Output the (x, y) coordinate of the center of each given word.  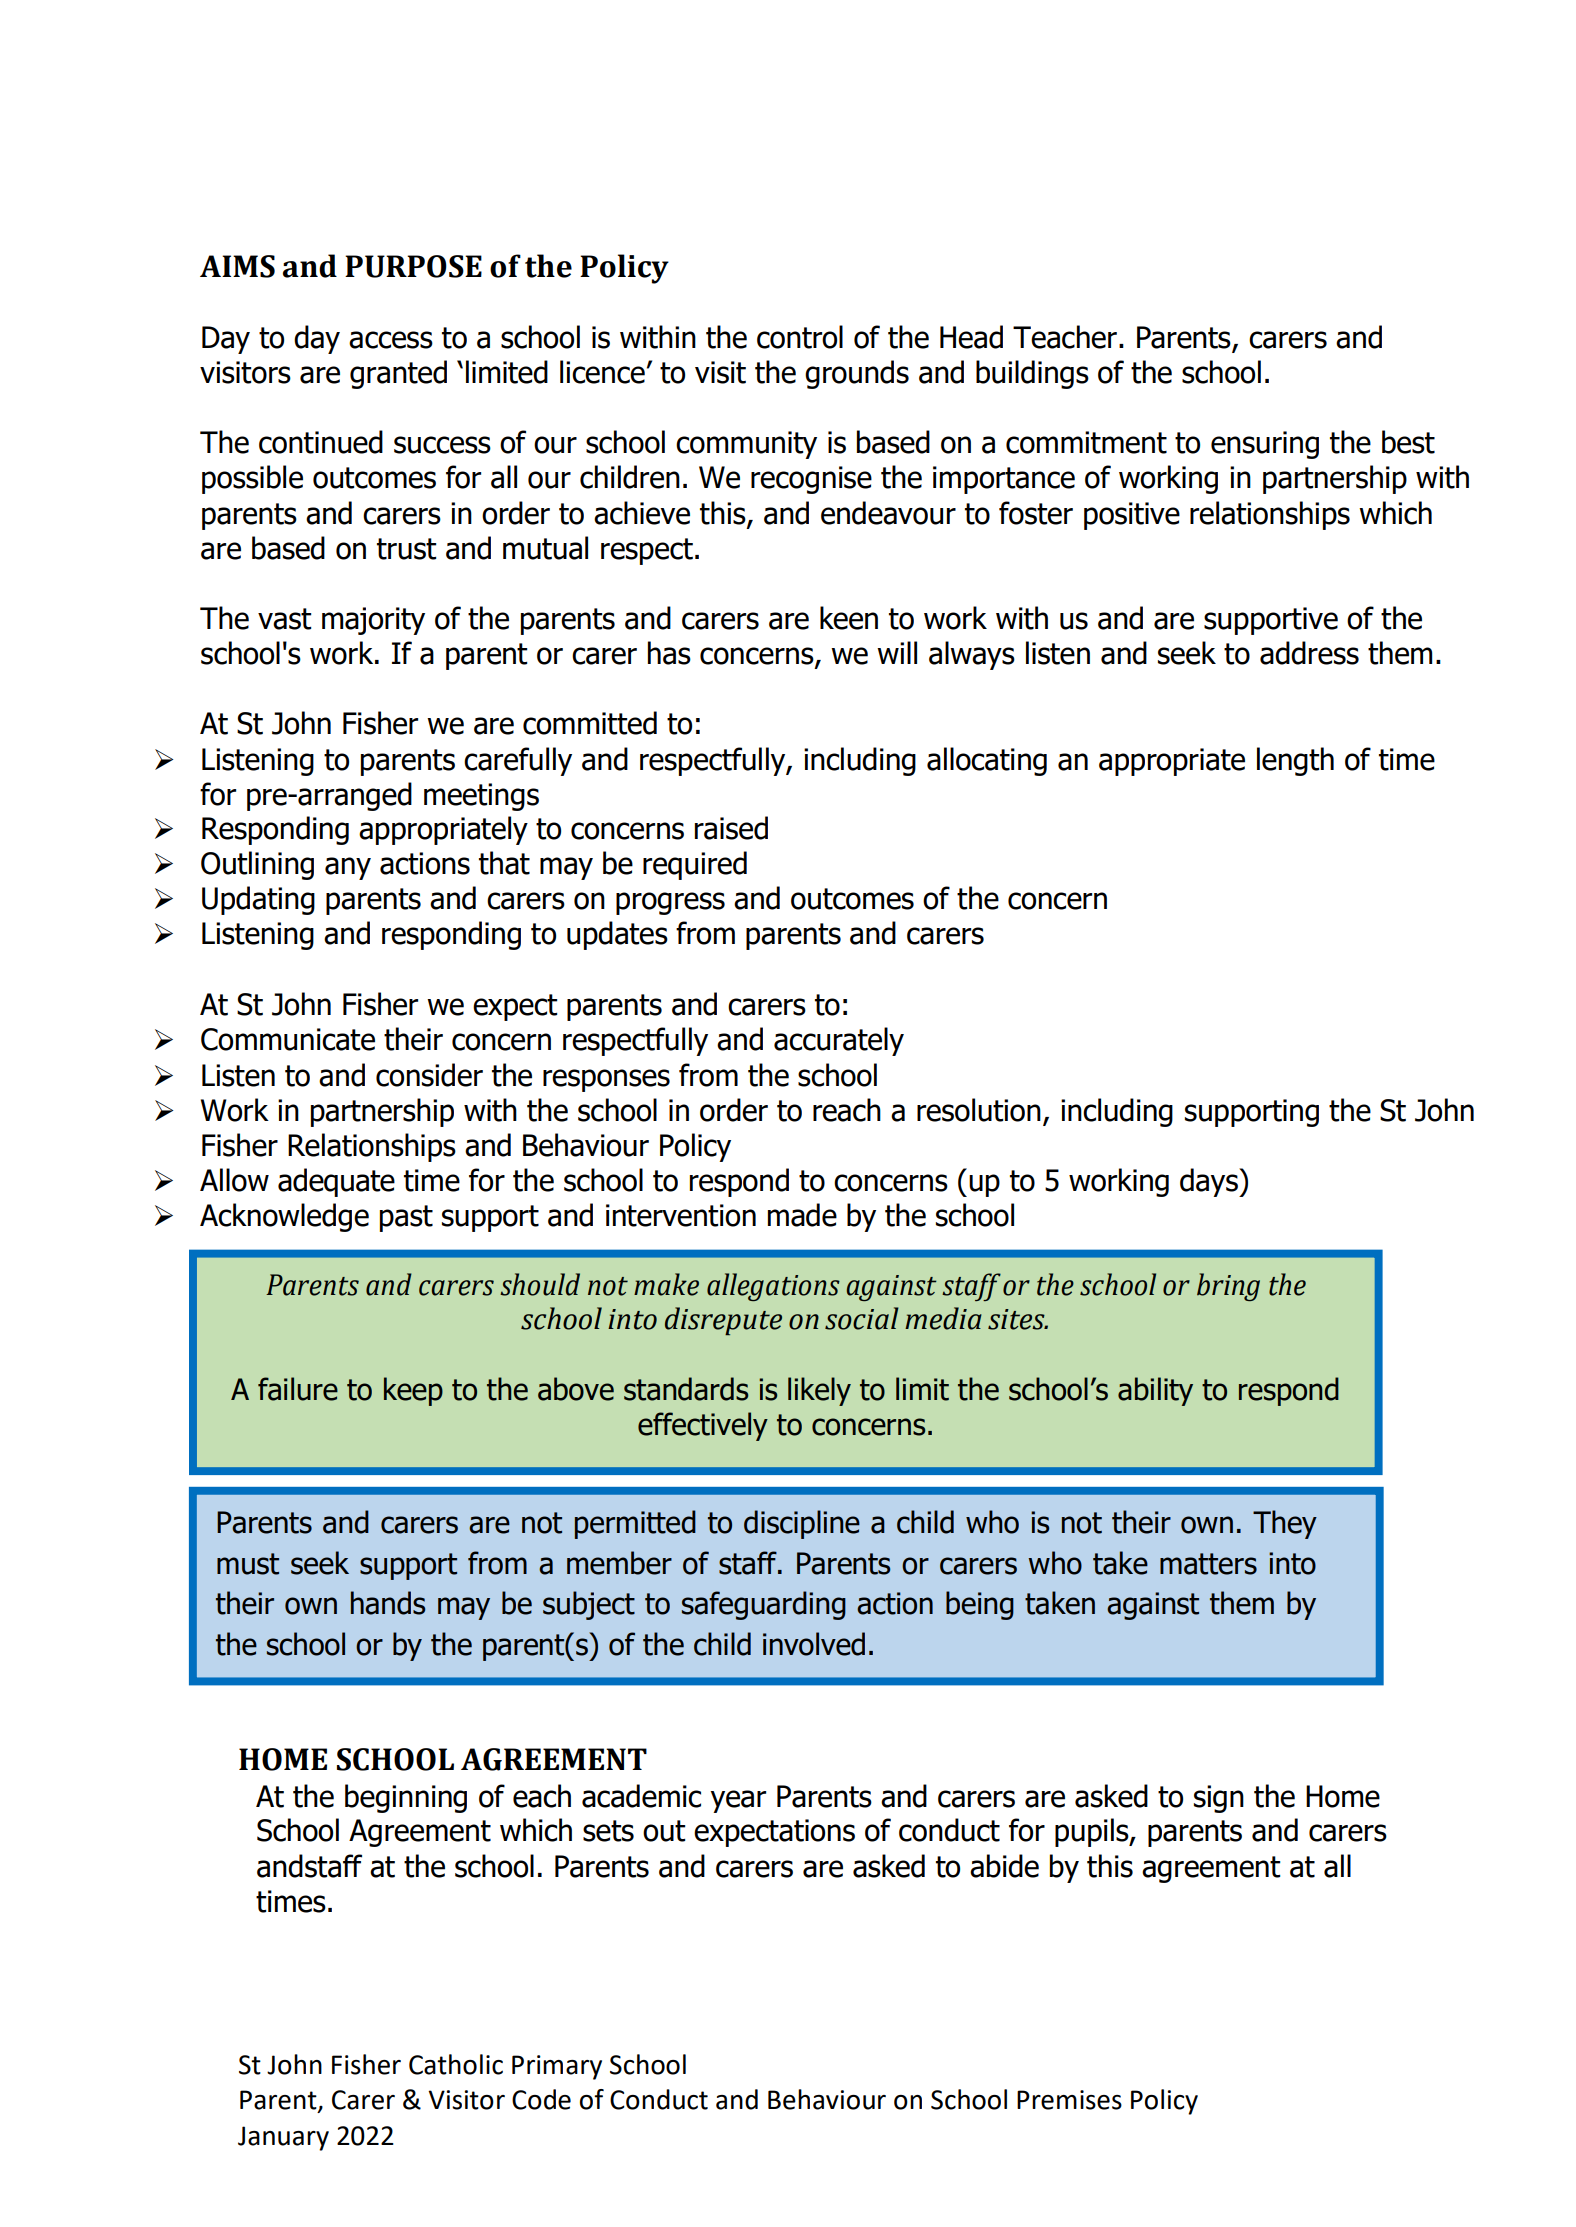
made (802, 1215)
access (391, 340)
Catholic (456, 2064)
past (406, 1218)
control (800, 337)
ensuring (1265, 445)
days (1210, 1182)
